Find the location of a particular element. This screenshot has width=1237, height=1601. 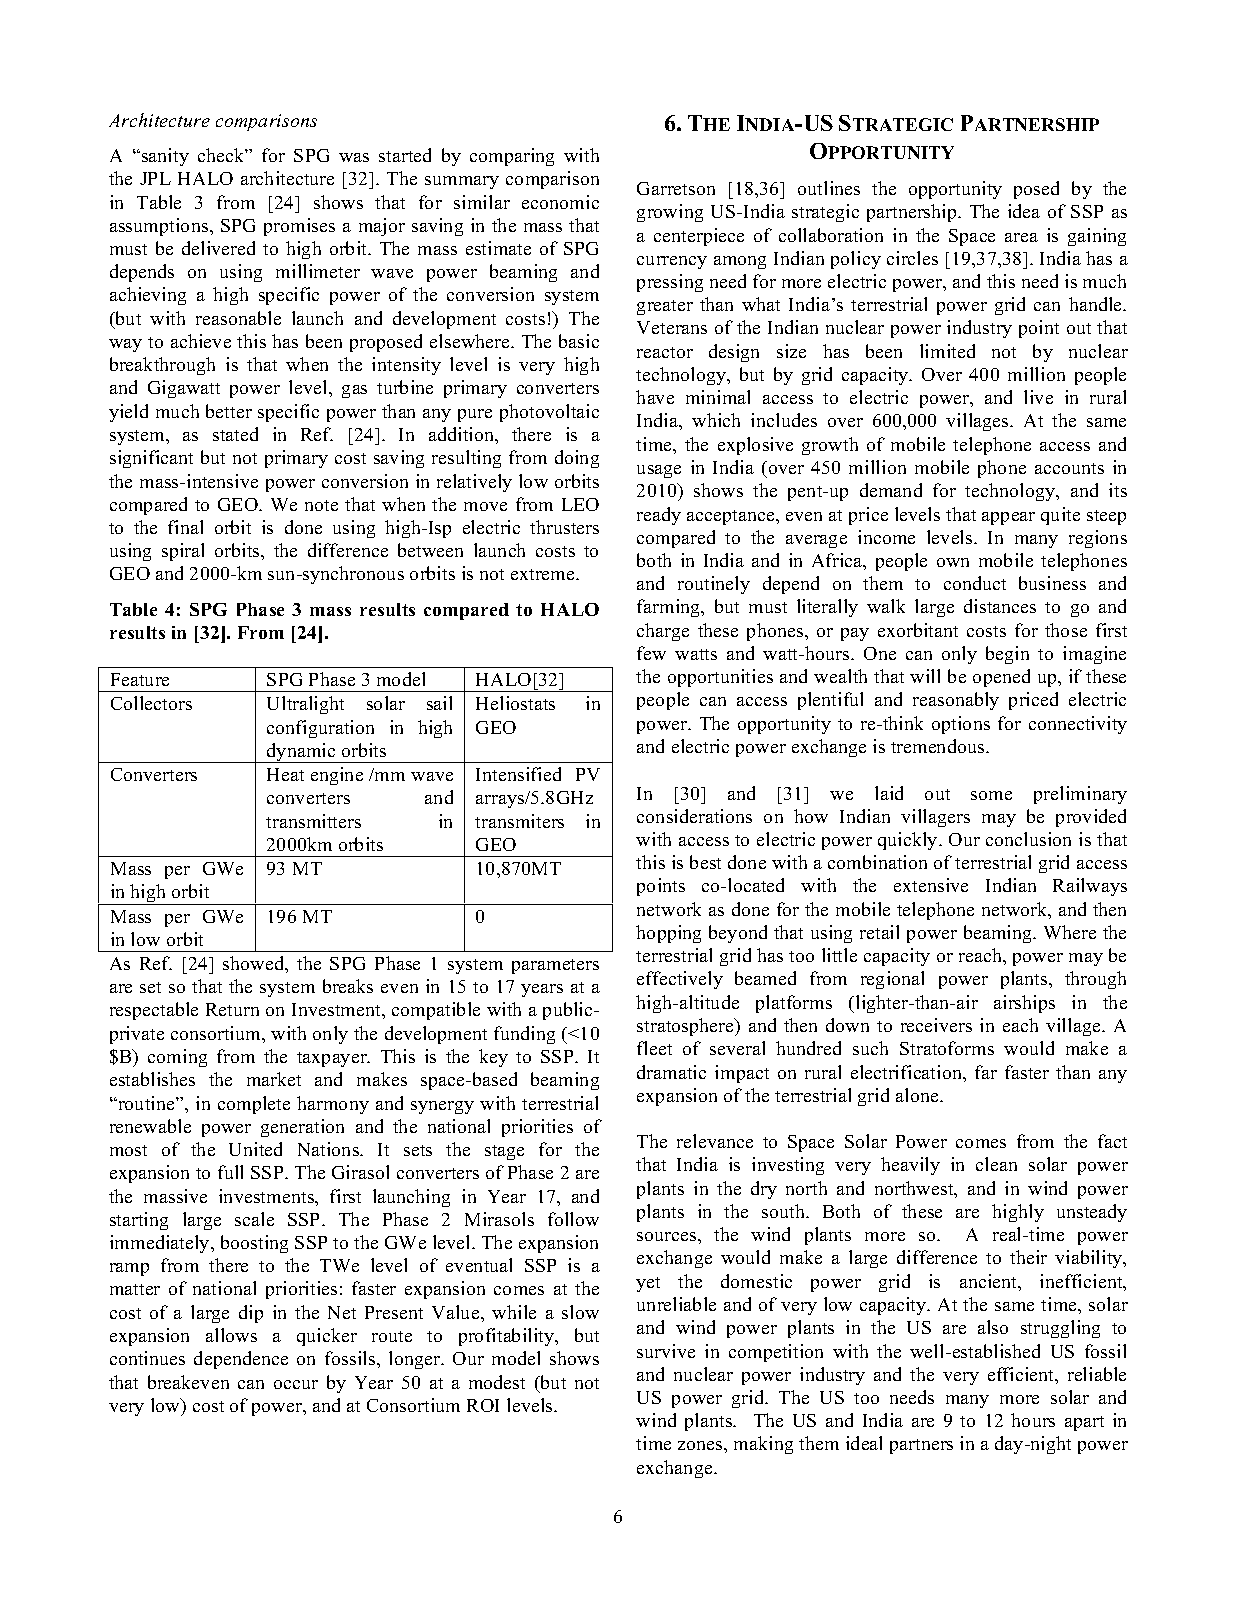

apart is located at coordinates (1084, 1423).
